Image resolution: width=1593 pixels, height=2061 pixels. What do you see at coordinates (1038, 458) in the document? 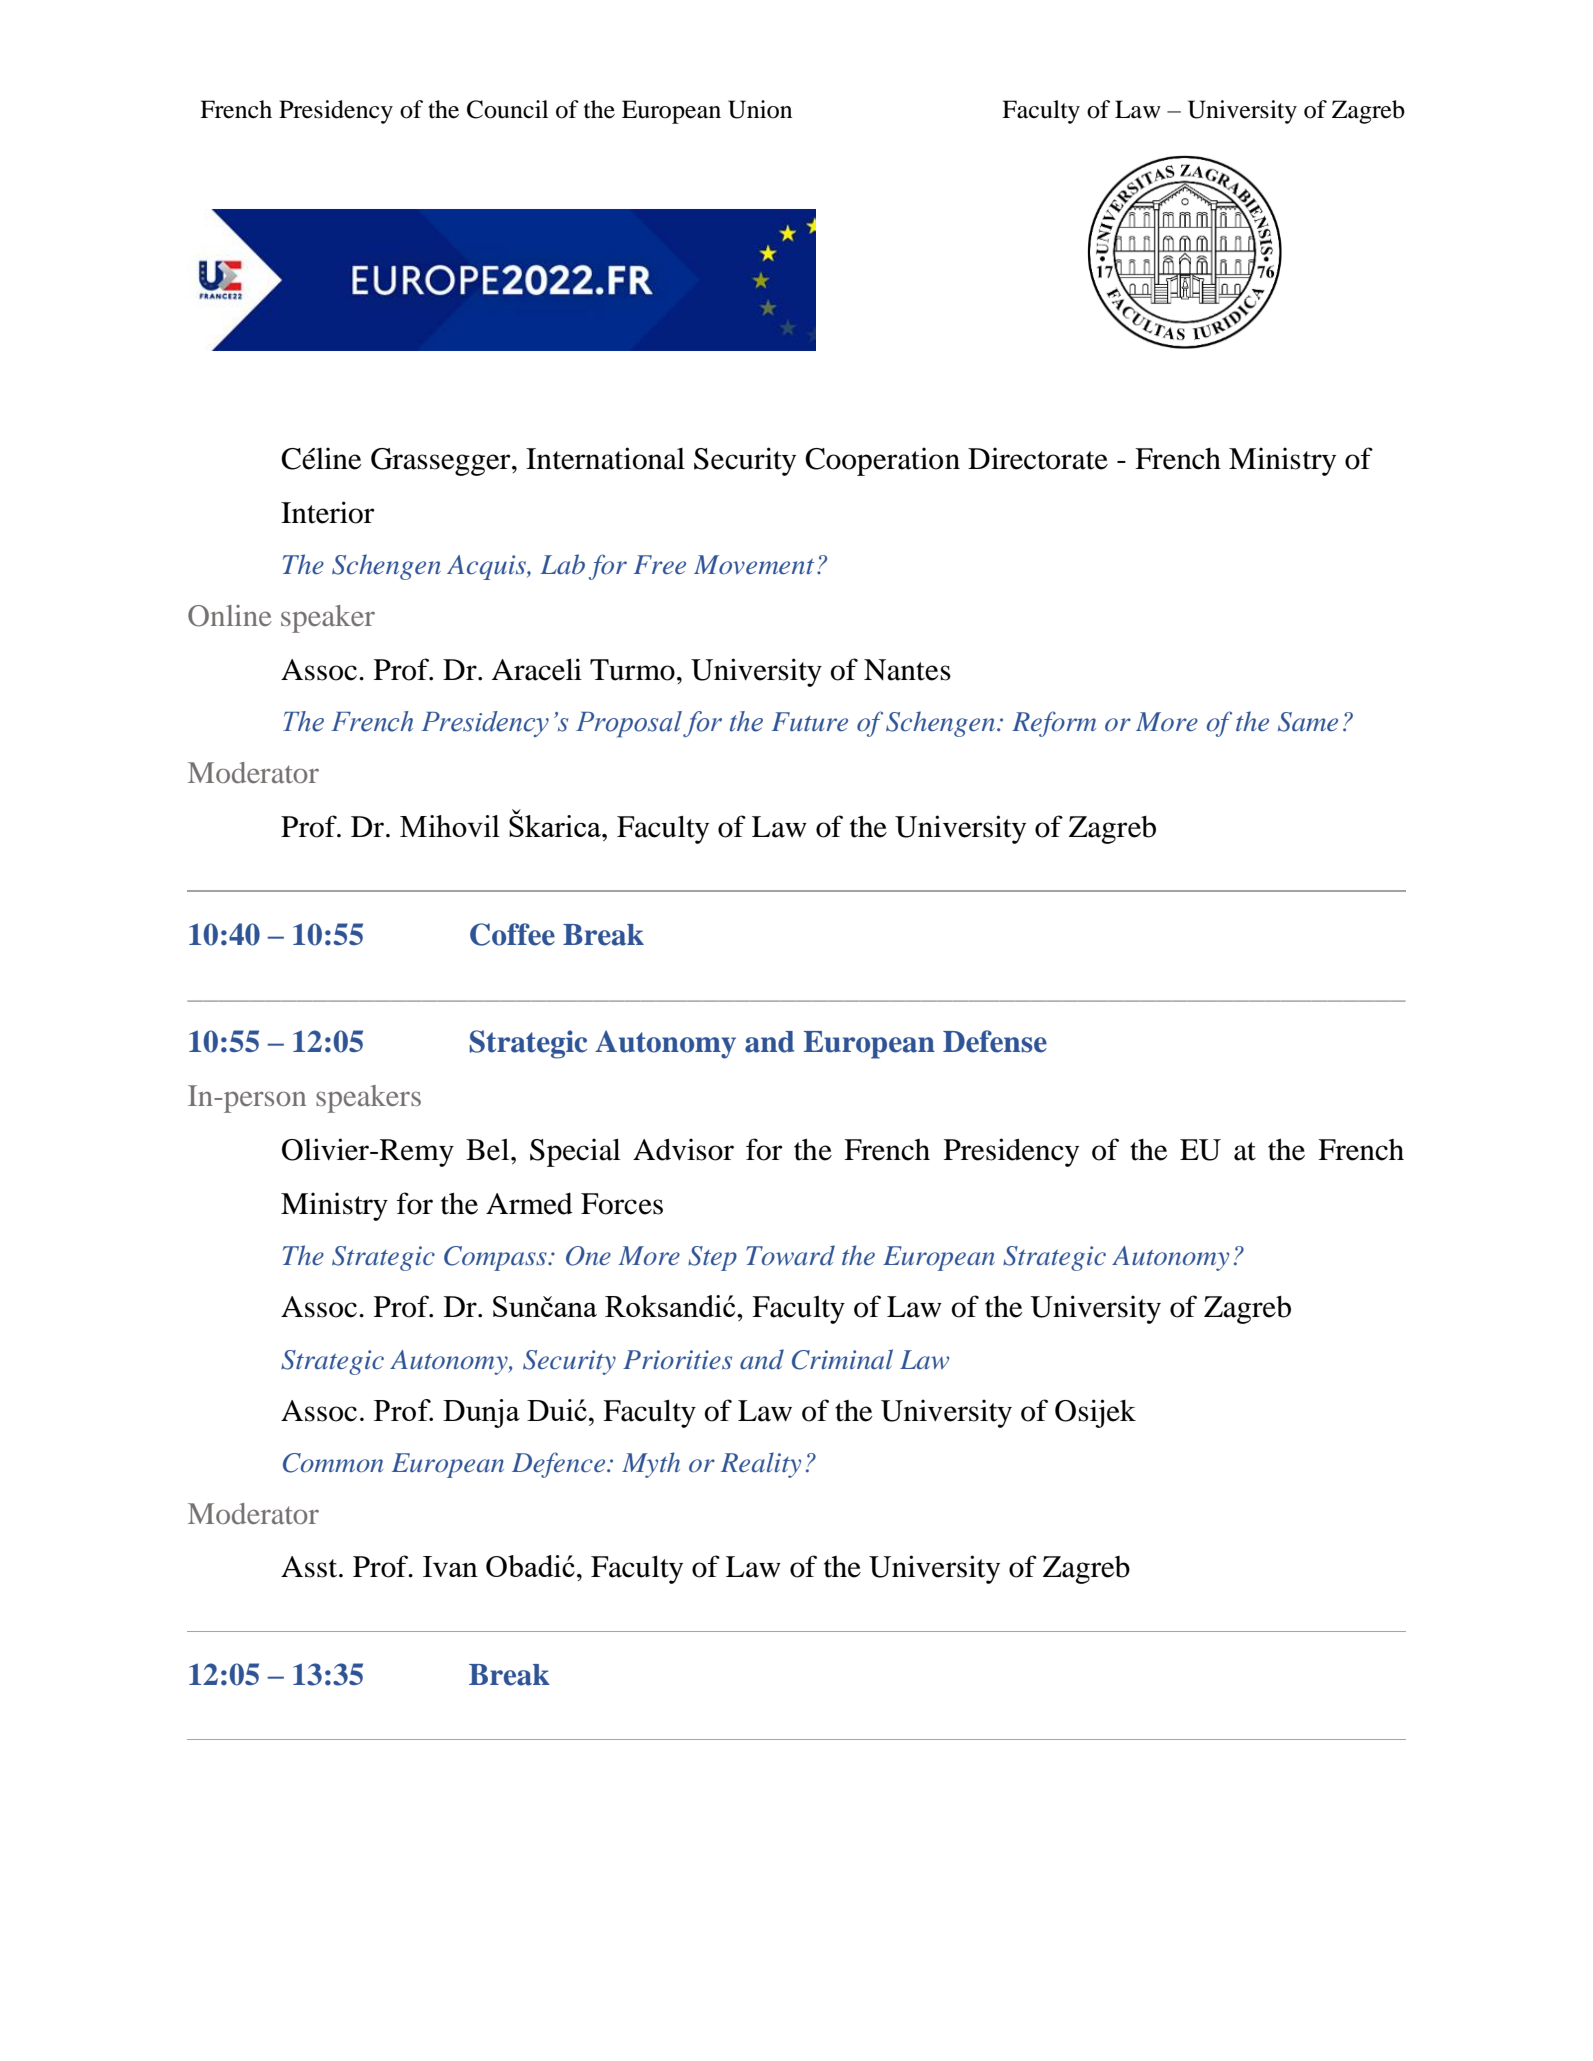
I see `Directorate` at bounding box center [1038, 458].
